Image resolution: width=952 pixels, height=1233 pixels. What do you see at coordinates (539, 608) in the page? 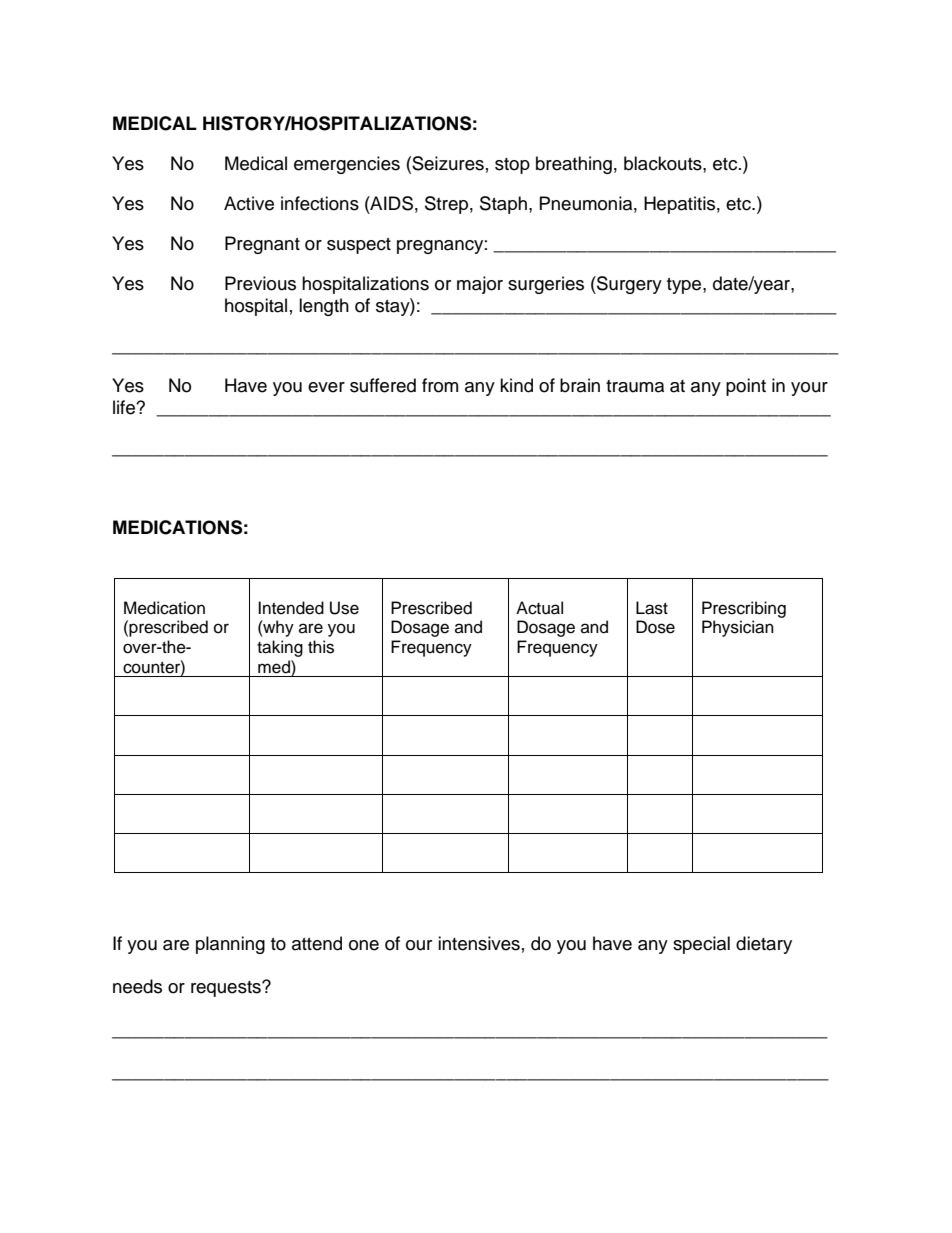
I see `Actual` at bounding box center [539, 608].
